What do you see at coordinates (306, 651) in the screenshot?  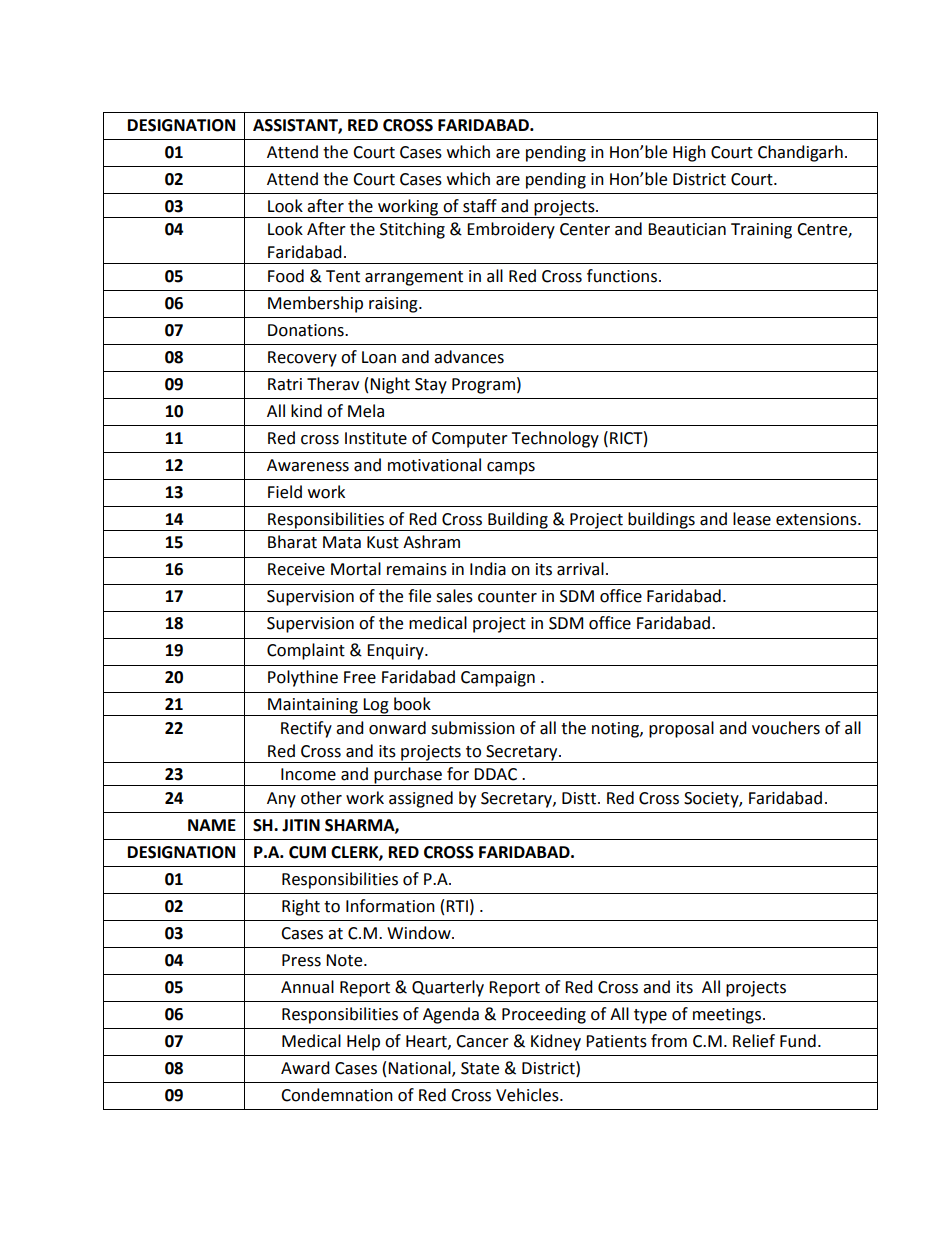 I see `Complaint` at bounding box center [306, 651].
